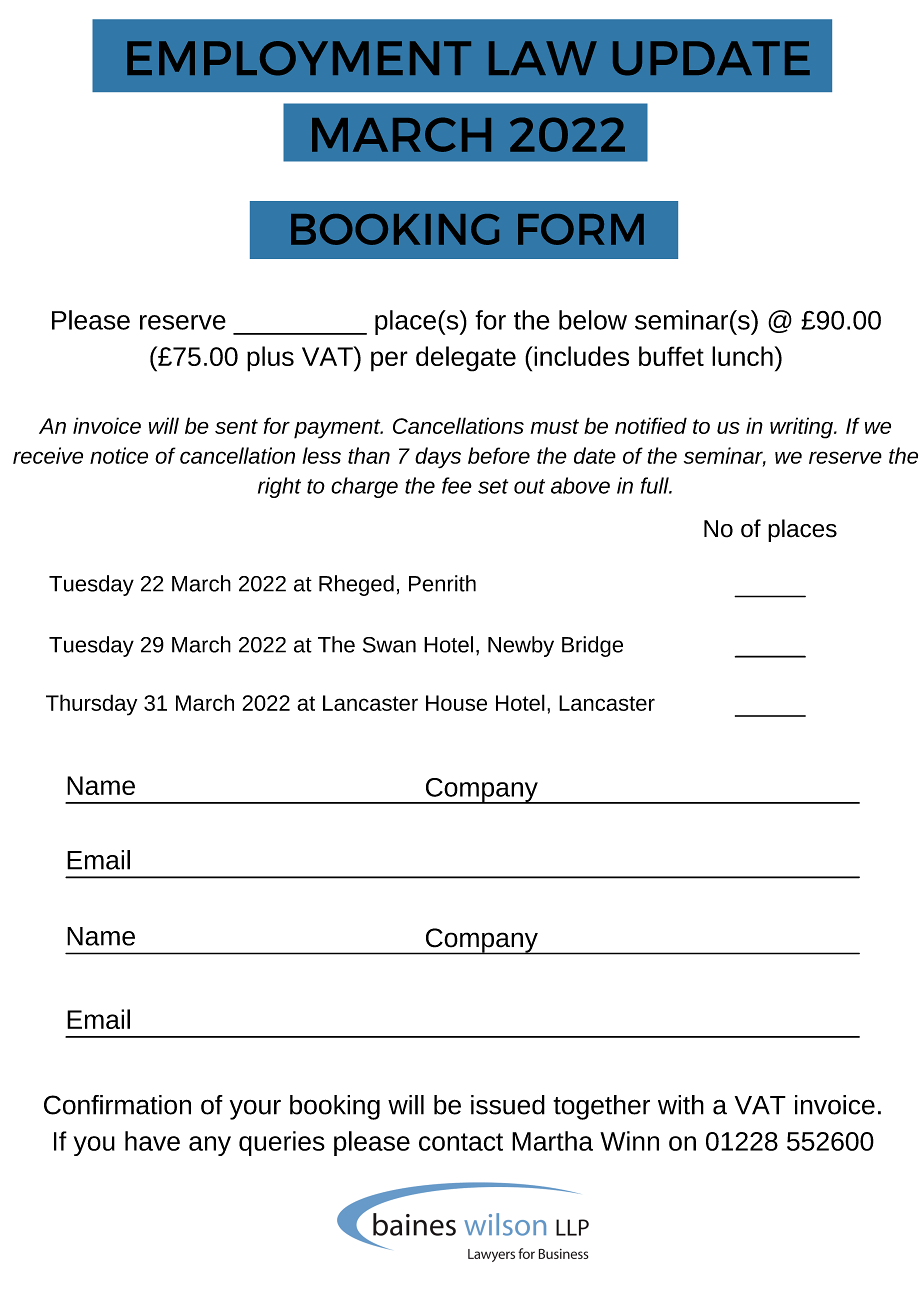  I want to click on notified, so click(651, 425).
